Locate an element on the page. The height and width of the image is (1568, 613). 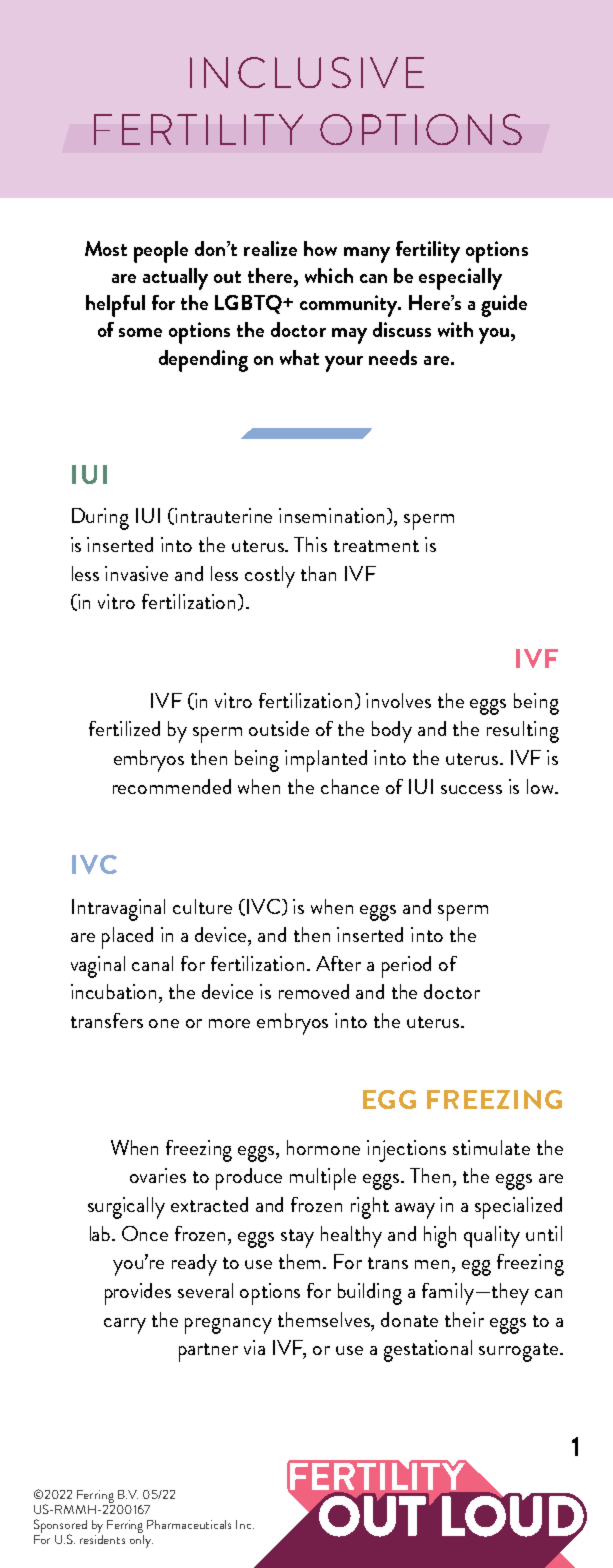
with is located at coordinates (455, 329).
